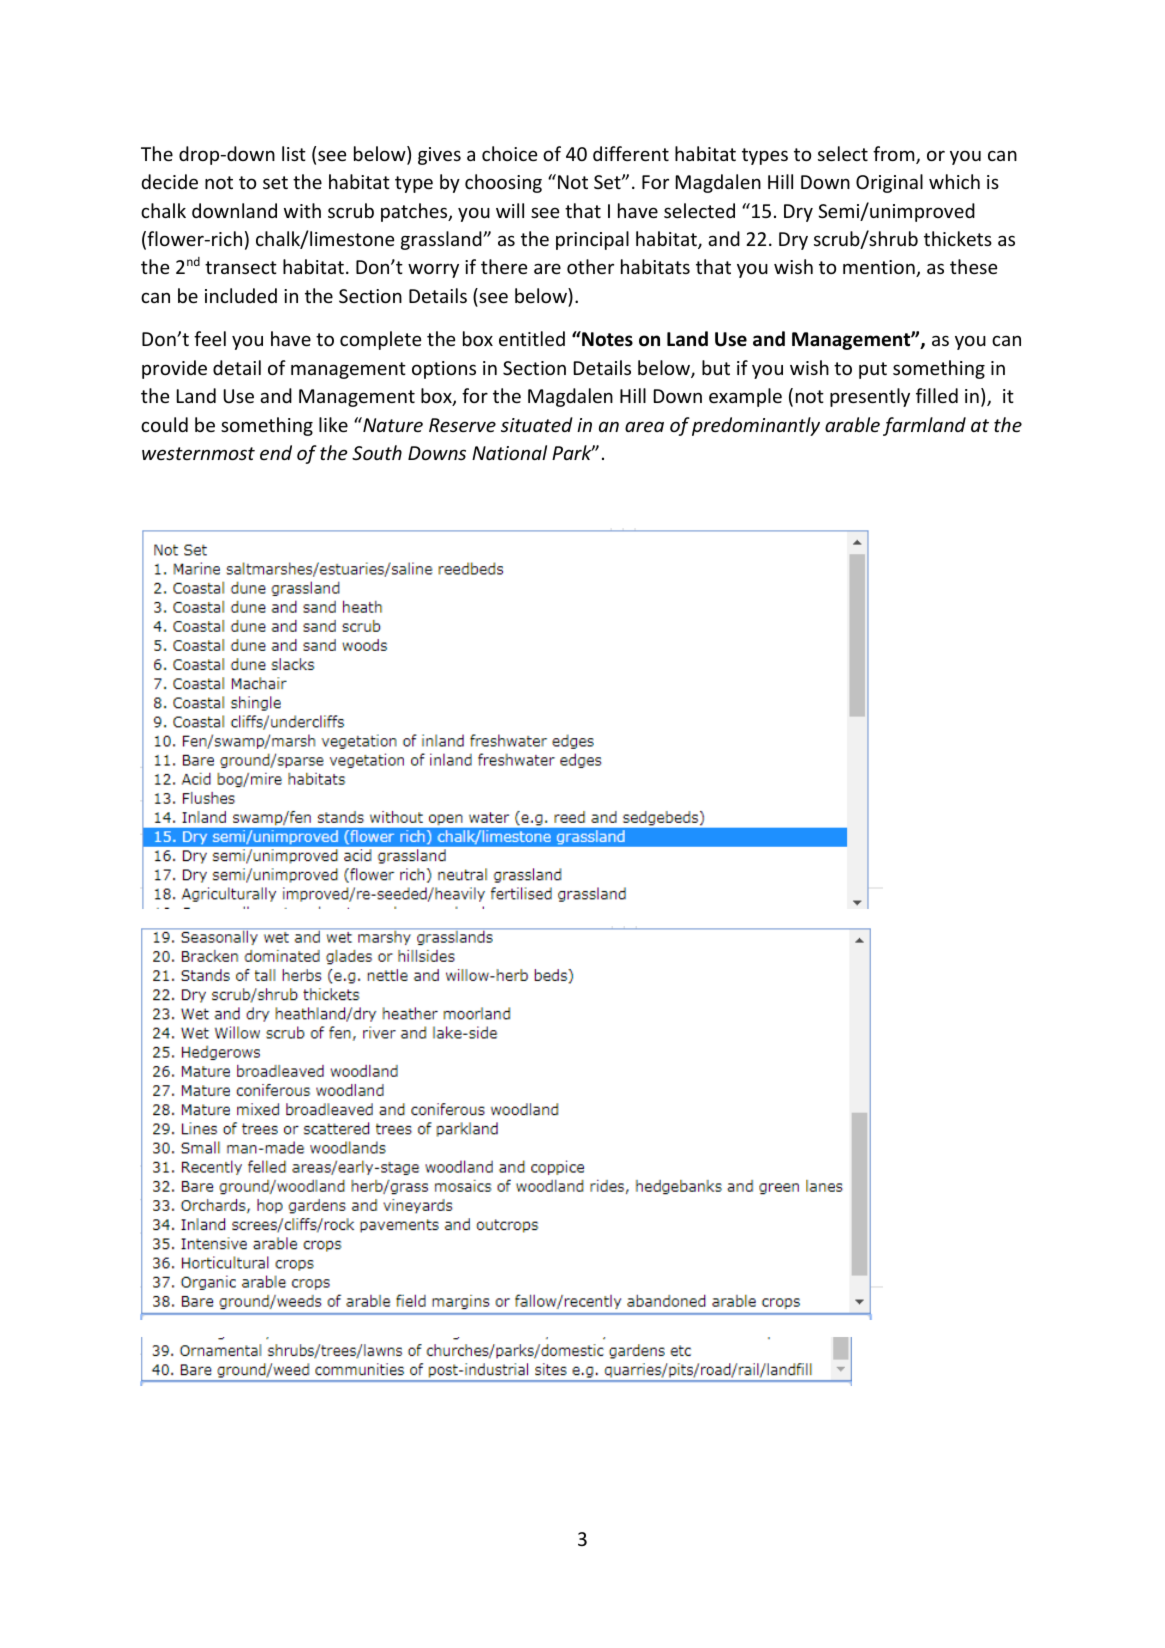  Describe the element at coordinates (302, 210) in the document. I see `with` at that location.
